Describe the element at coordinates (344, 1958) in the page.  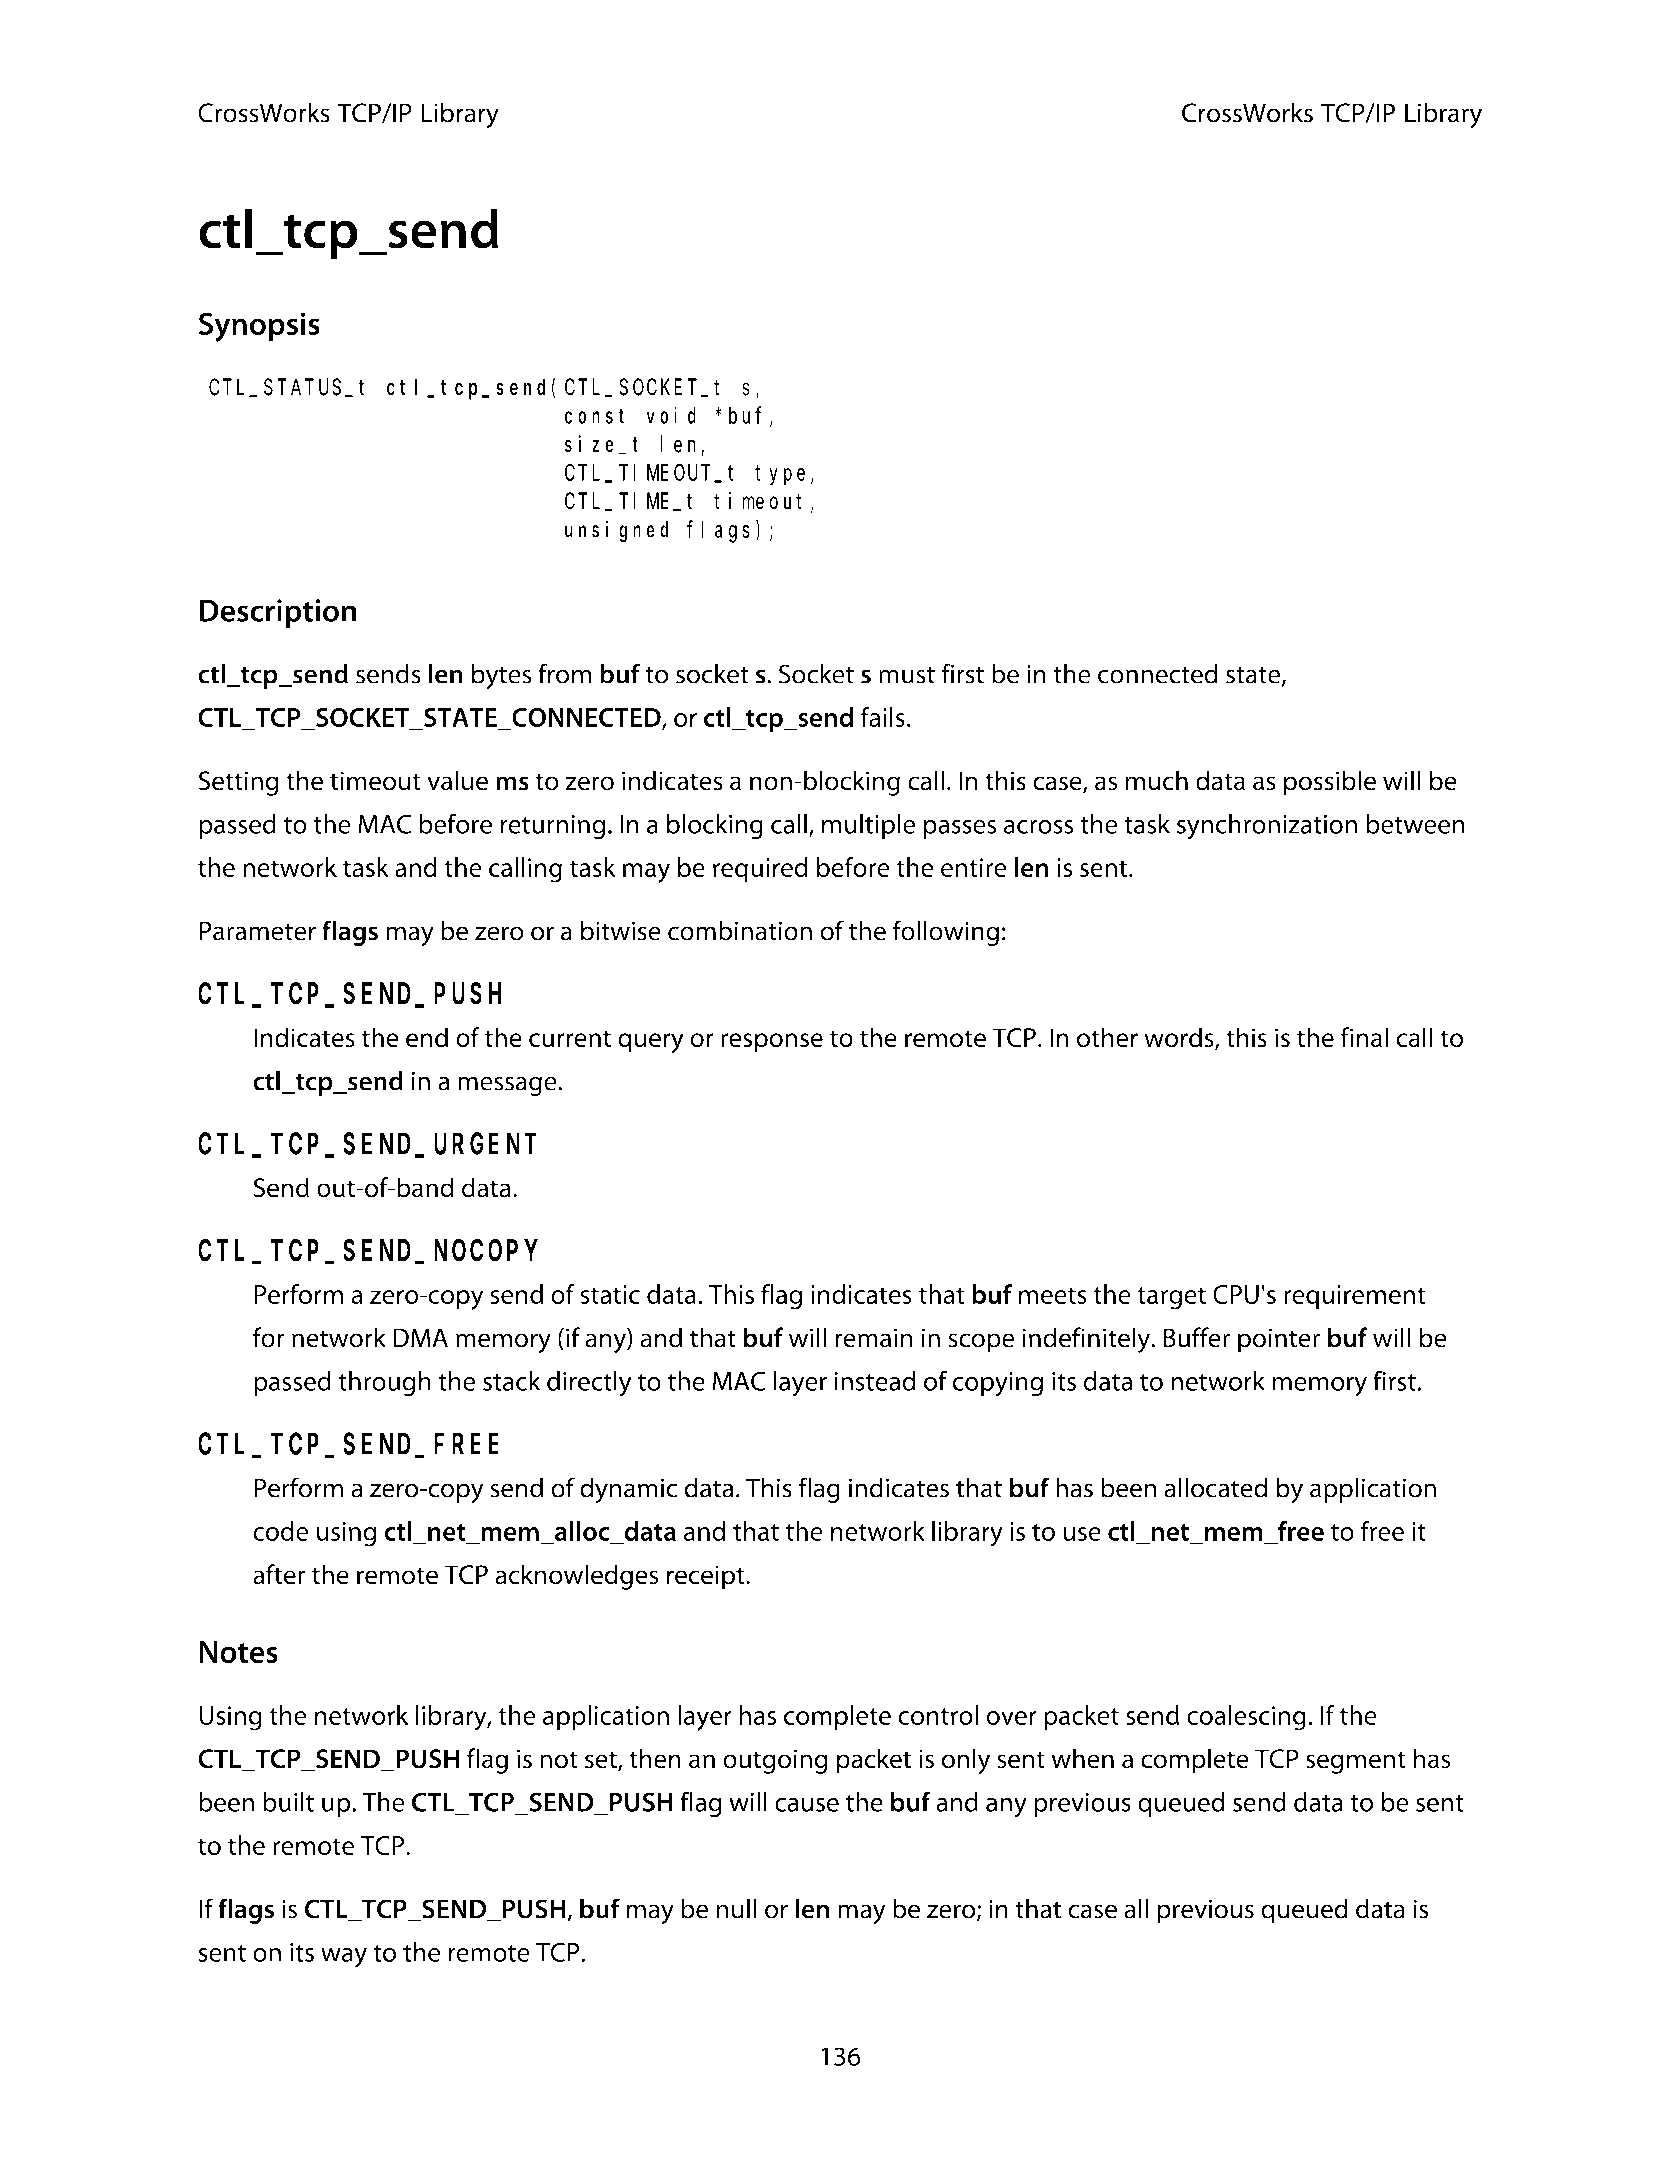
I see `way` at that location.
